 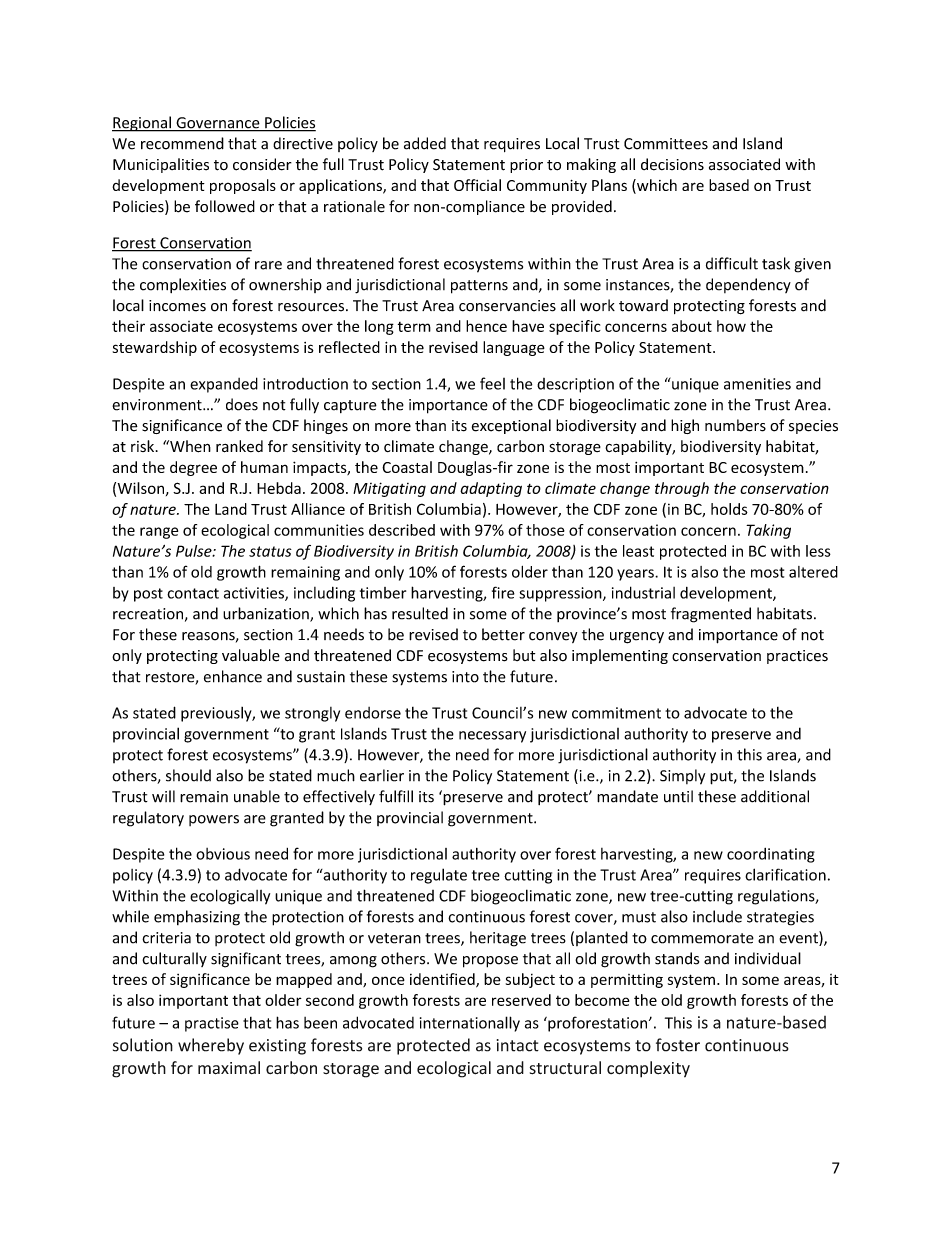 What do you see at coordinates (182, 143) in the page?
I see `recommend` at bounding box center [182, 143].
